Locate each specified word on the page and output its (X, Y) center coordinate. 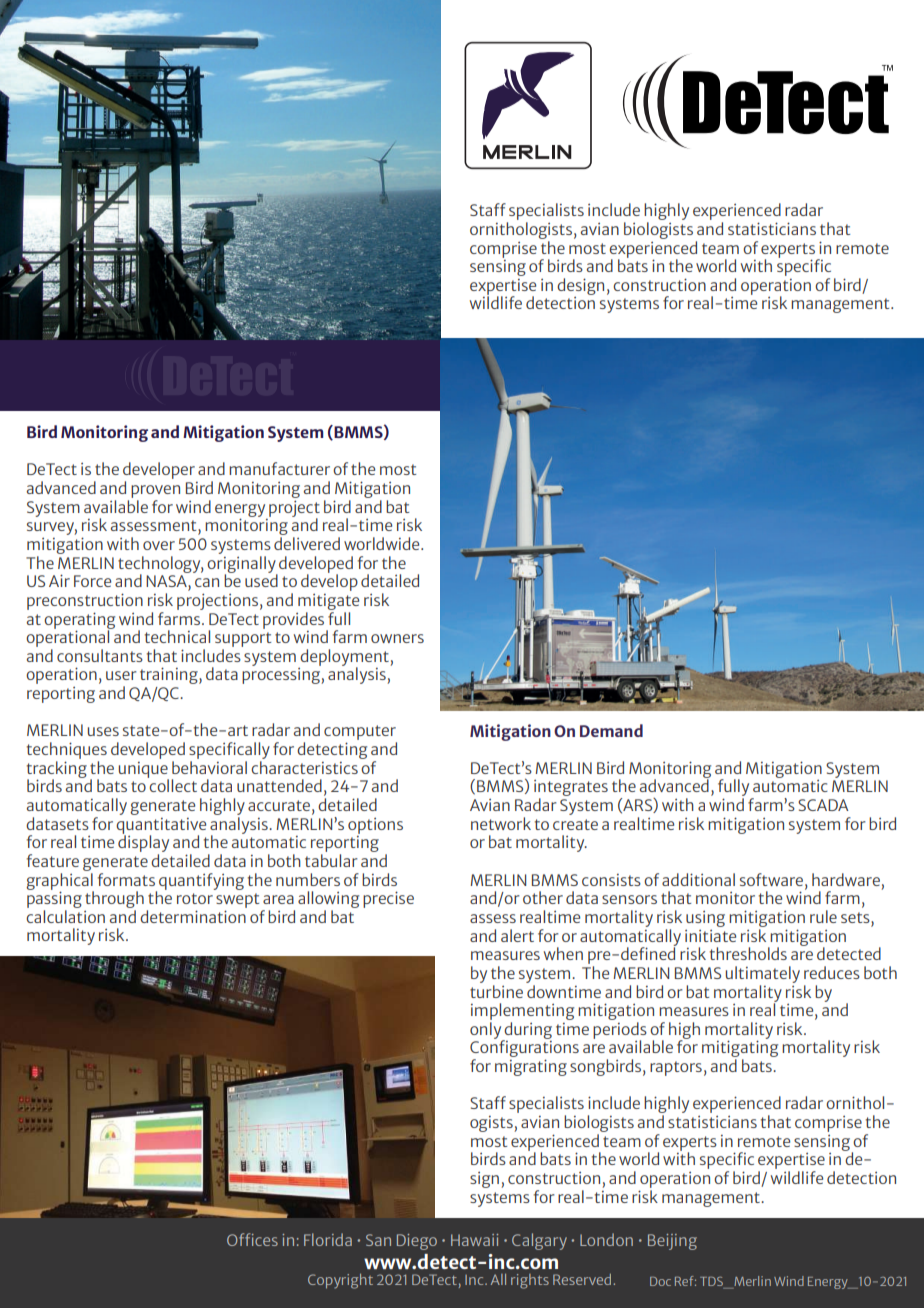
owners (397, 638)
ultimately (762, 974)
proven (155, 491)
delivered (307, 543)
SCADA (823, 805)
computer (360, 734)
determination (193, 916)
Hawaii (474, 1240)
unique (143, 771)
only (487, 1031)
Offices (252, 1239)
